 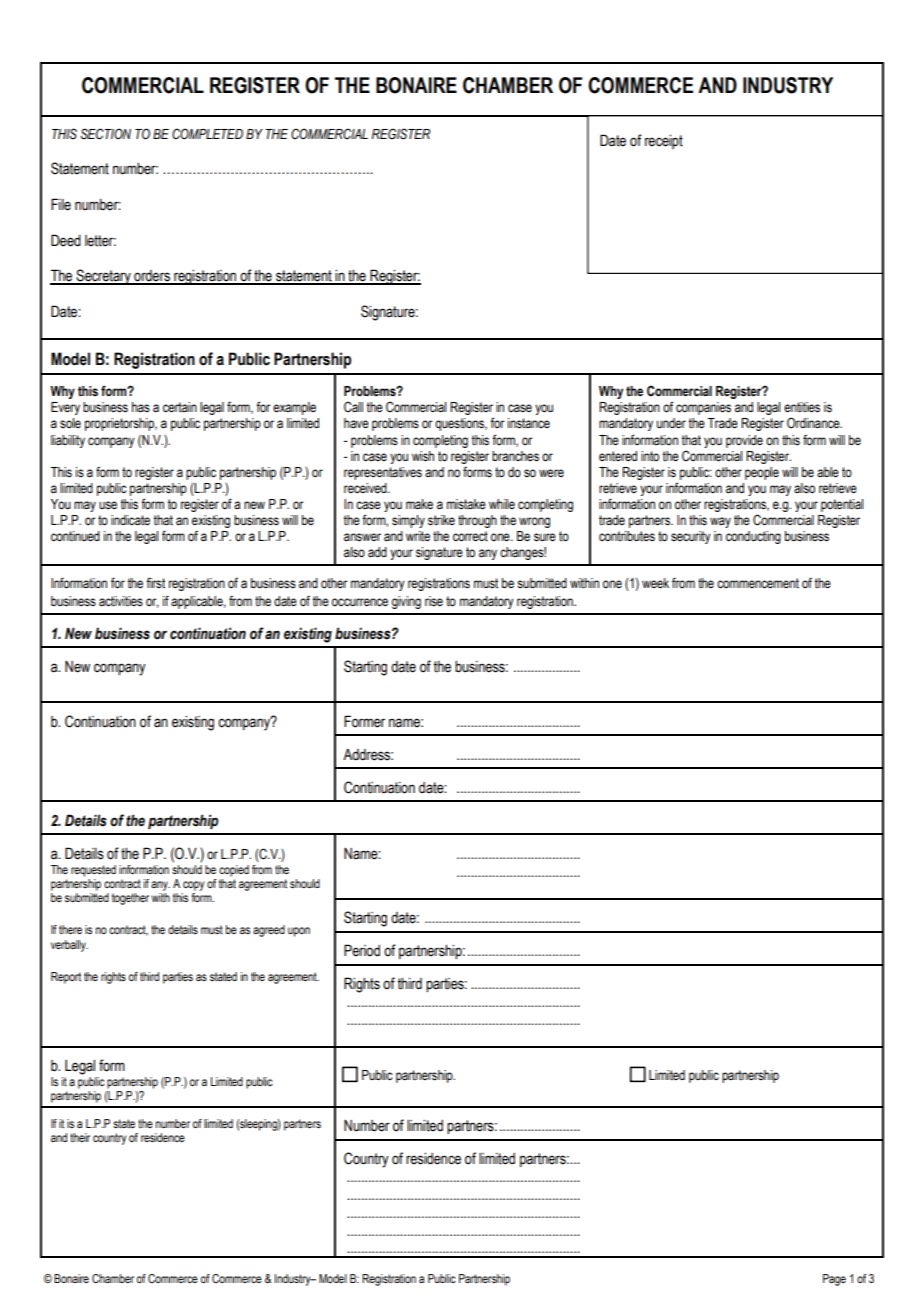 I want to click on activities, so click(x=121, y=601).
